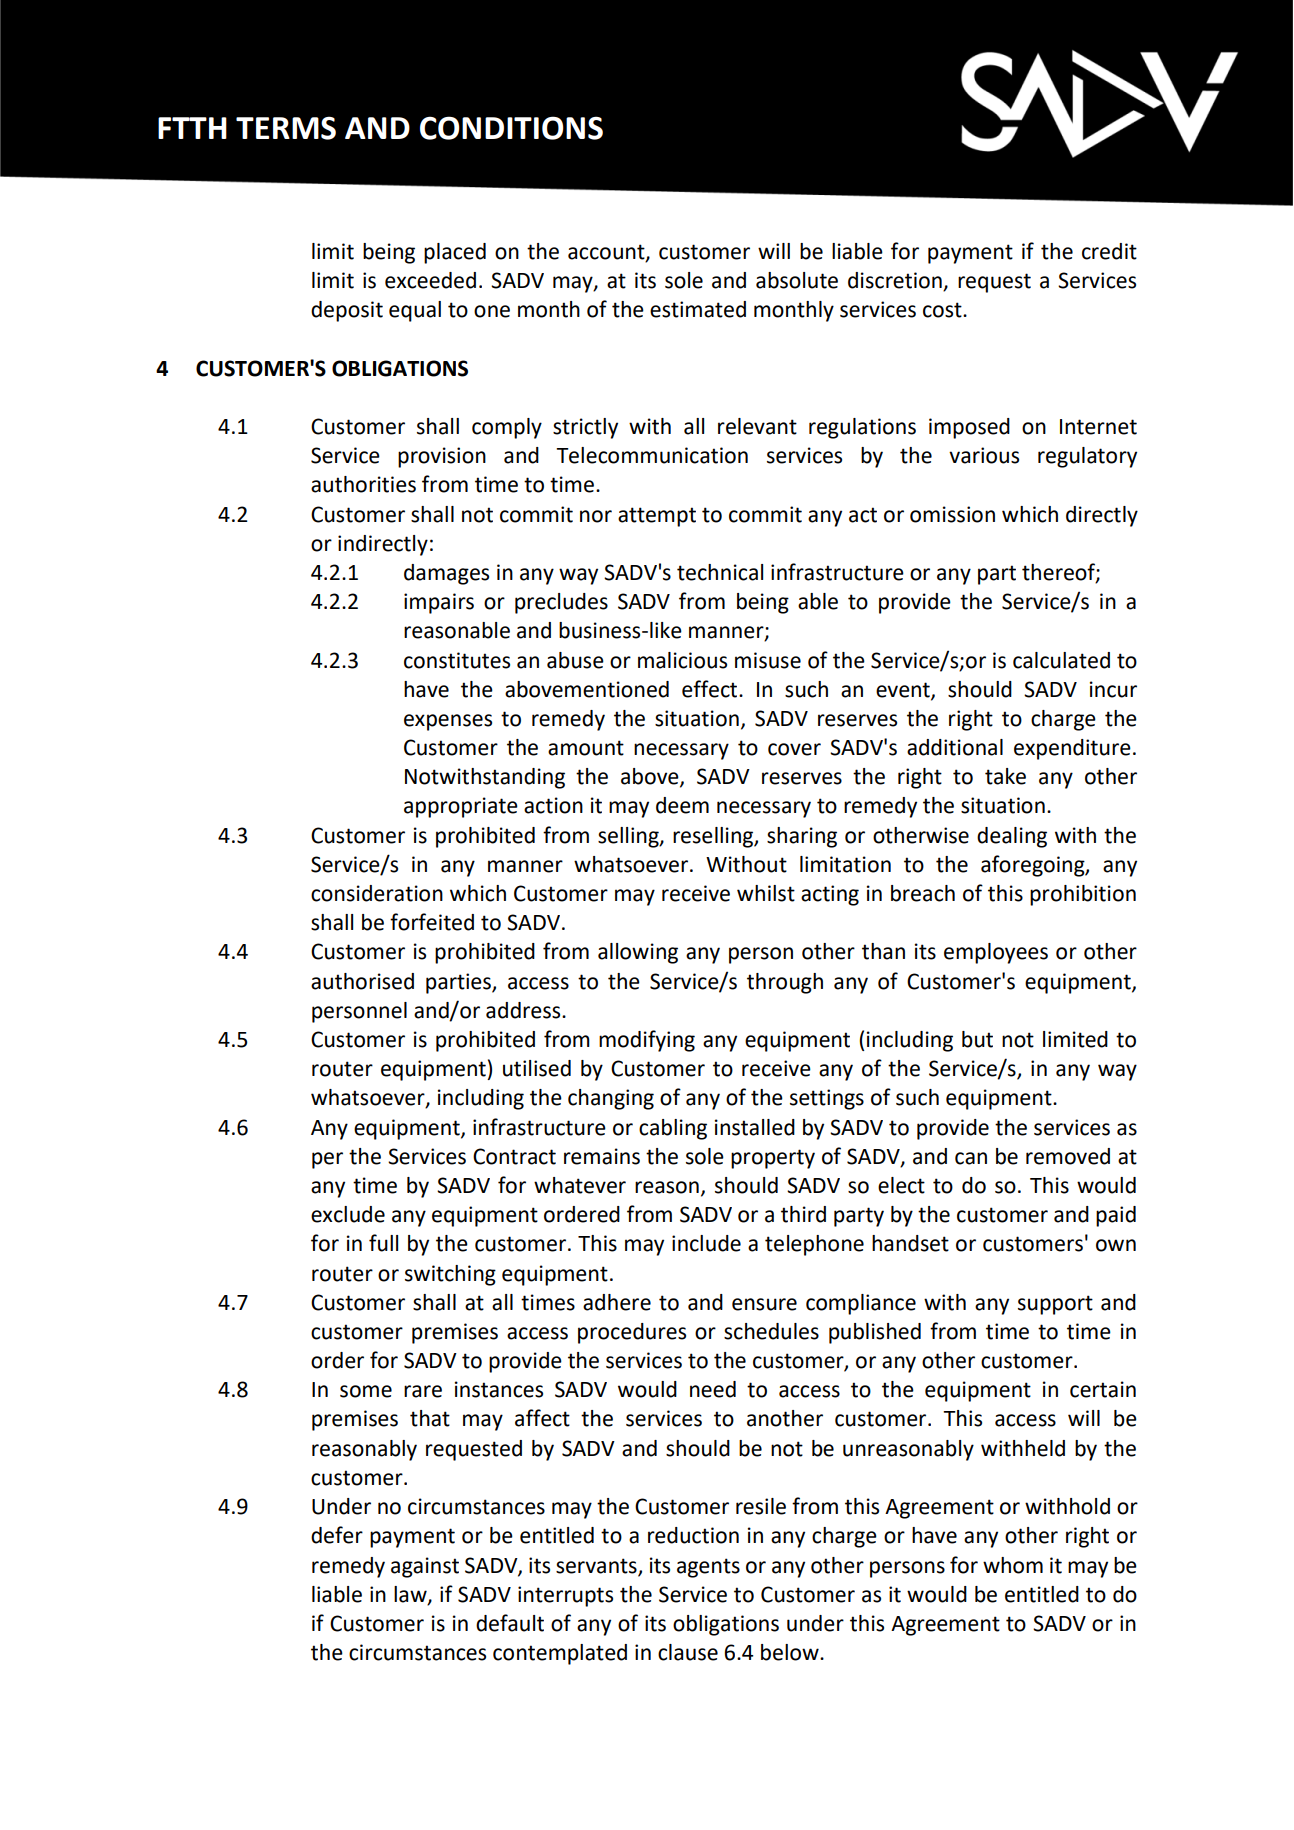 The width and height of the screenshot is (1294, 1830). I want to click on TERMS, so click(286, 128).
